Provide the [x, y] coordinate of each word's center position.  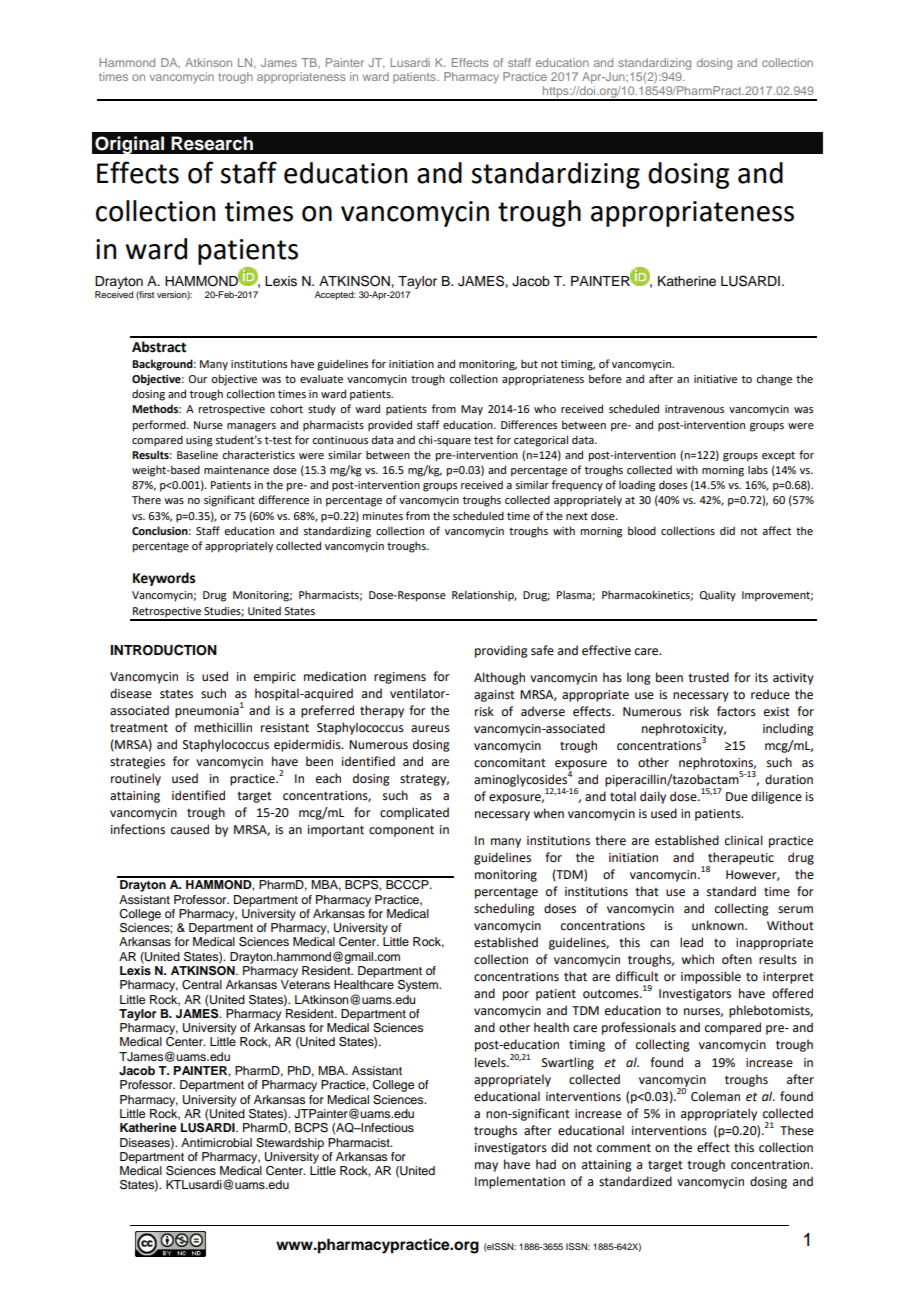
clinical [744, 840]
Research [212, 143]
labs [758, 469]
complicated [414, 813]
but [529, 363]
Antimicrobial [216, 1142]
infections [138, 829]
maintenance [236, 470]
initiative [715, 379]
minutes [382, 516]
